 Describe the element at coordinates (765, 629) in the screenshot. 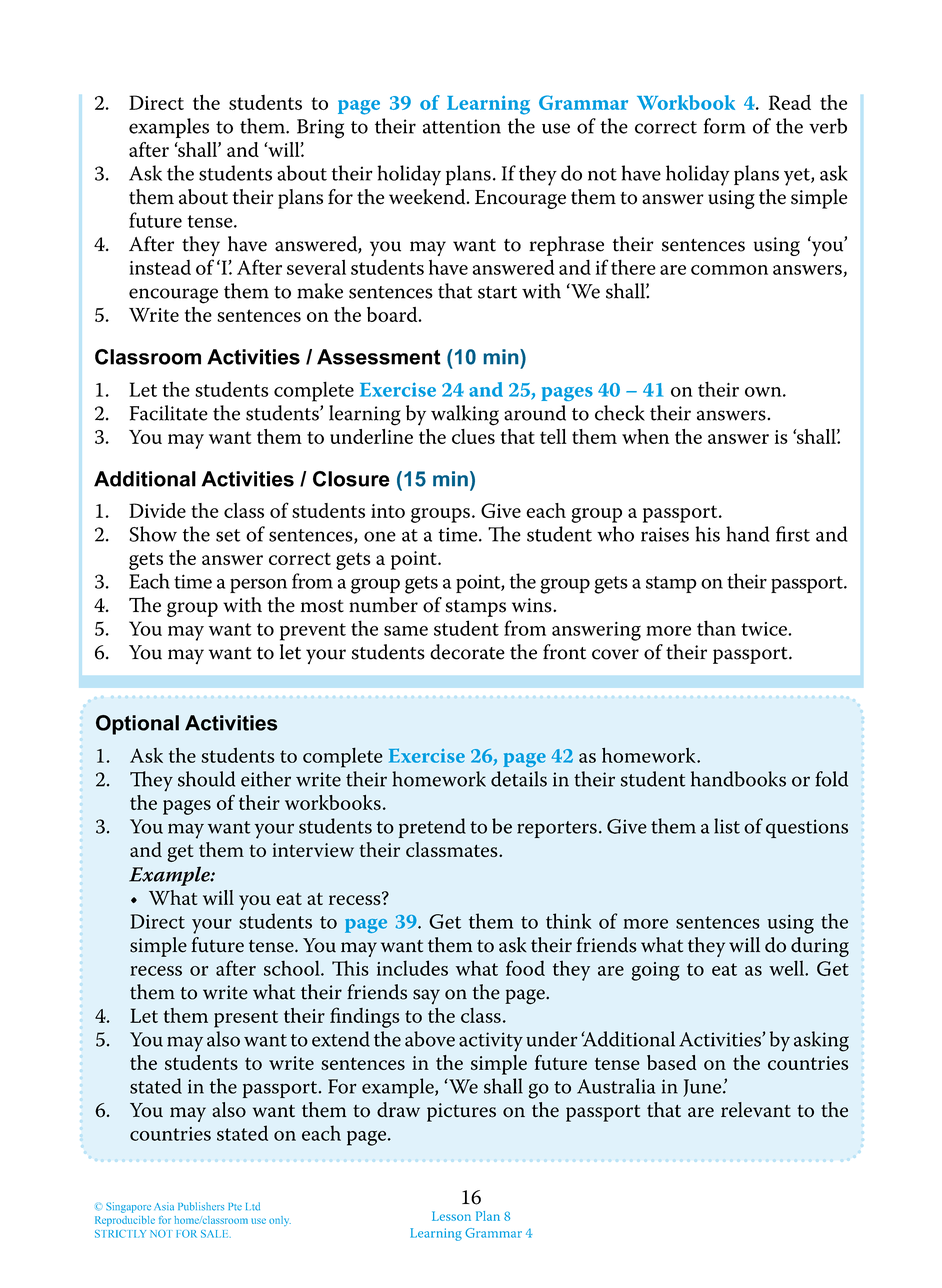

I see `twice` at that location.
